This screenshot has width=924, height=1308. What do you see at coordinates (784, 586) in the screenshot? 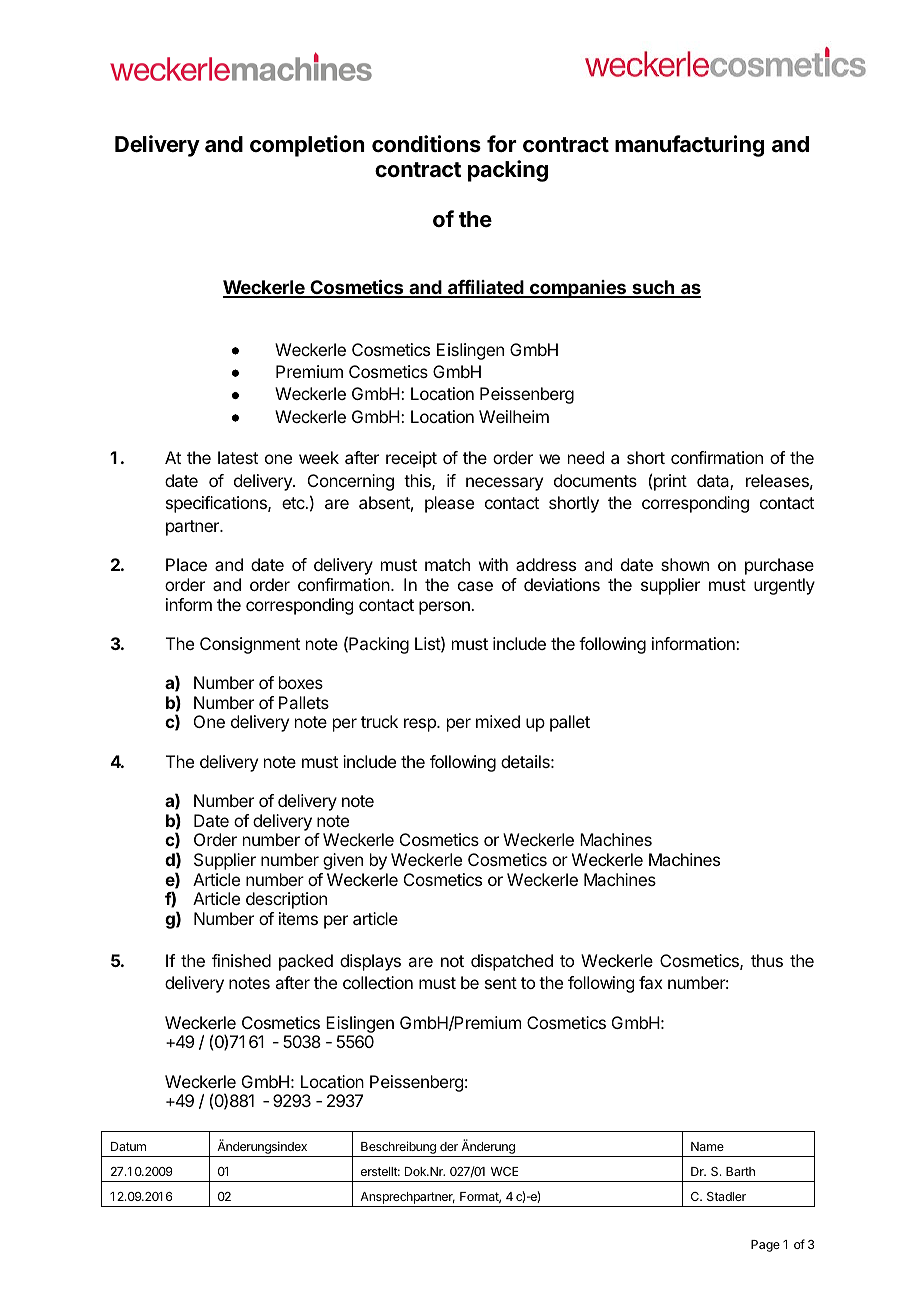
I see `urgently` at bounding box center [784, 586].
